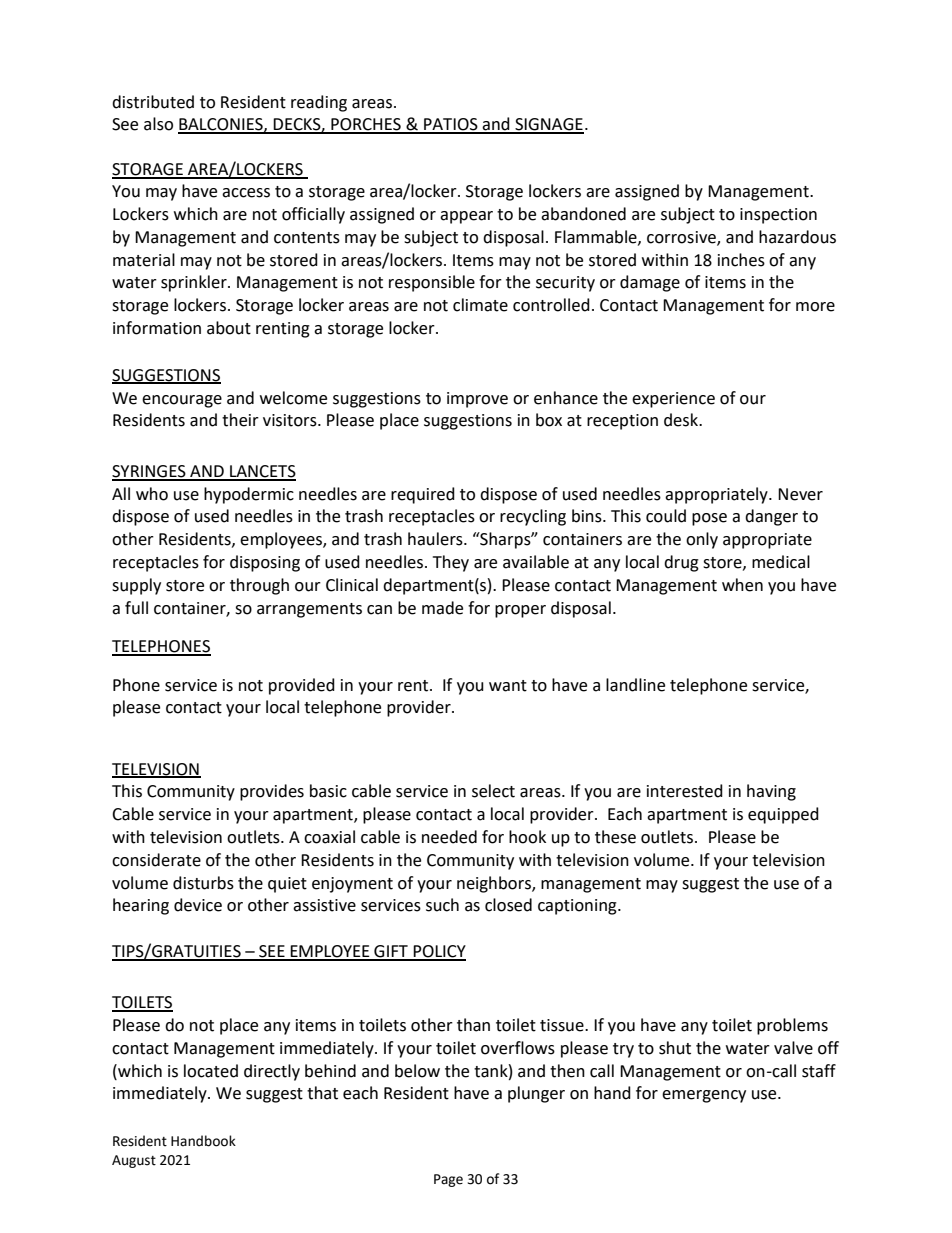 The height and width of the image is (1233, 952). Describe the element at coordinates (272, 792) in the image. I see `provides` at that location.
